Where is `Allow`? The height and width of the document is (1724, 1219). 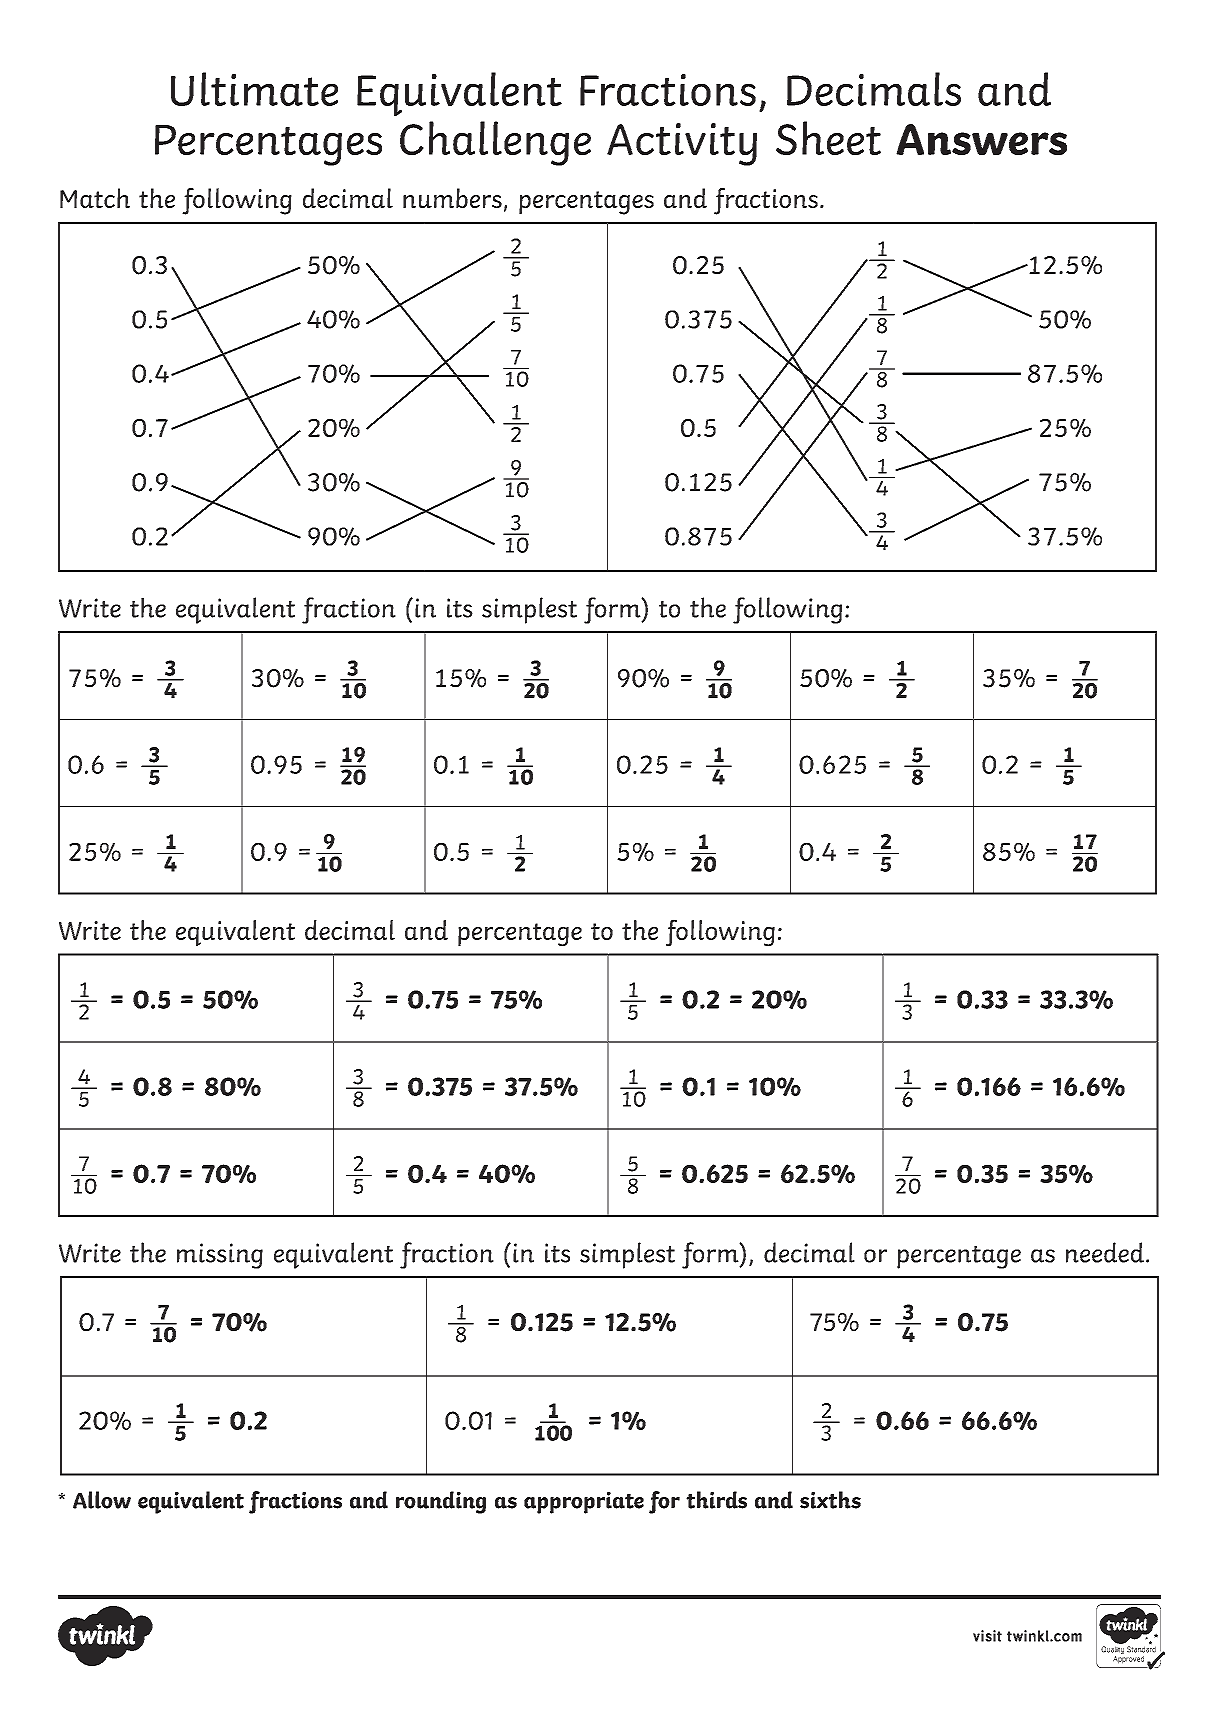
Allow is located at coordinates (102, 1500).
